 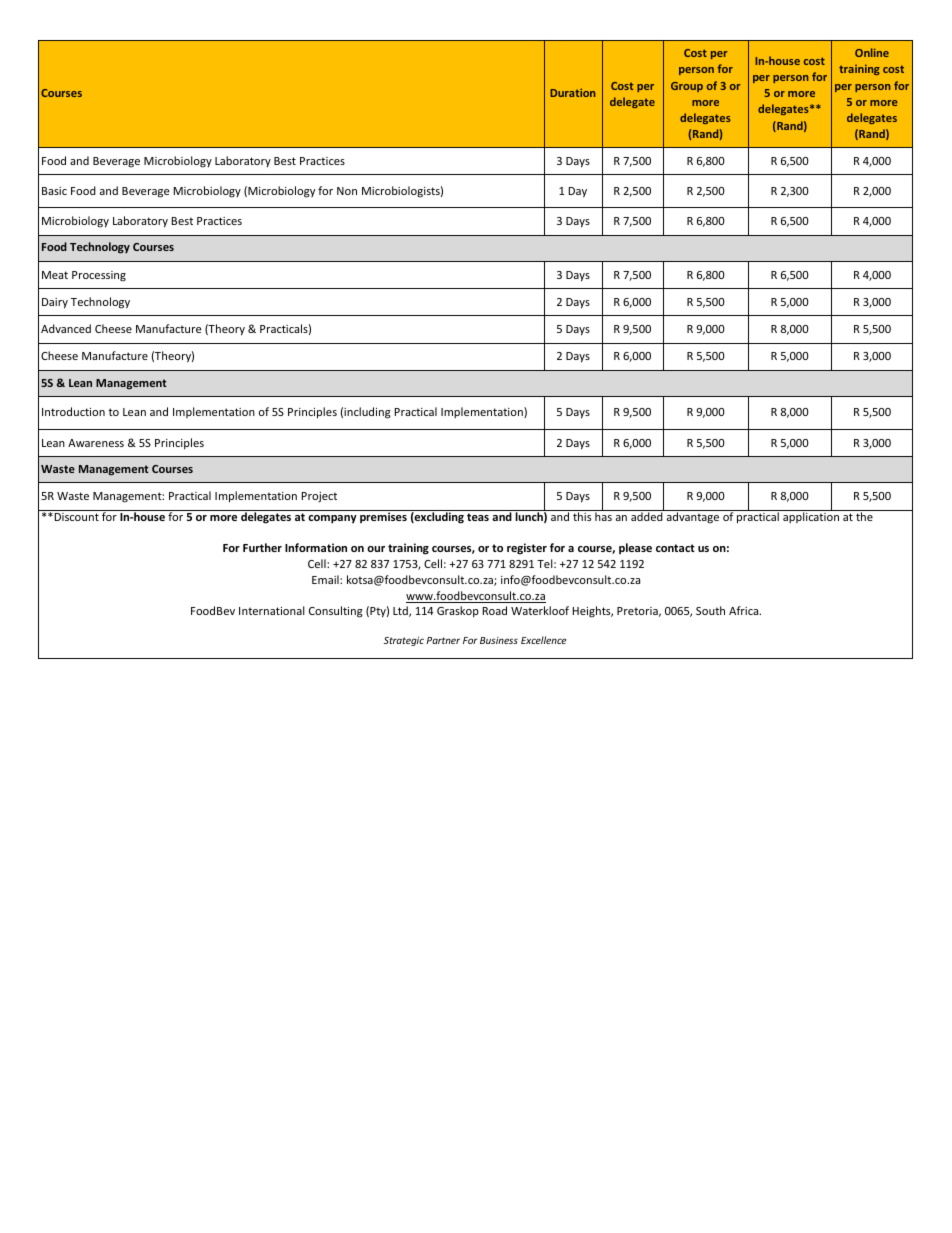 I want to click on Processing, so click(x=99, y=276).
